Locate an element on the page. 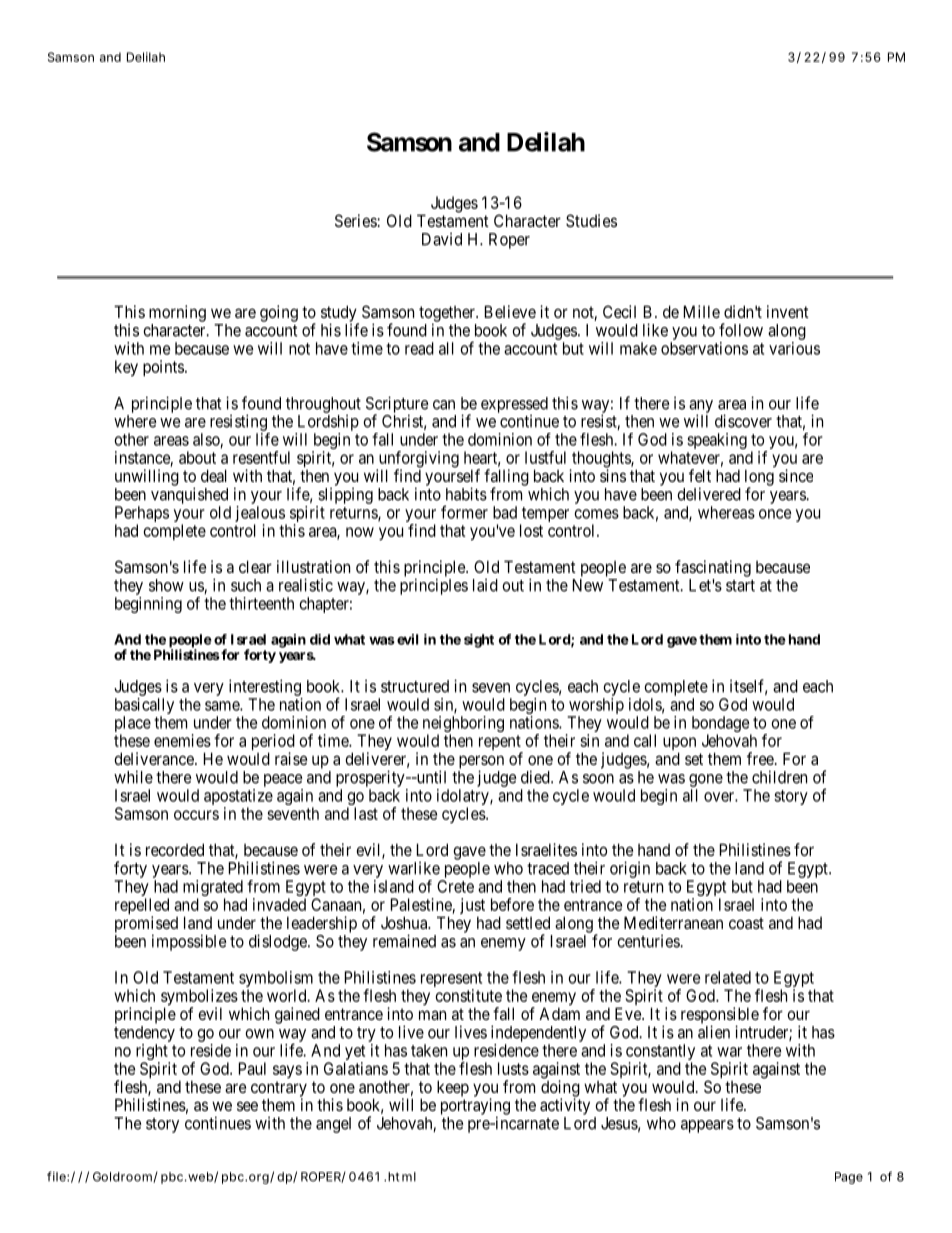 The image size is (952, 1233). see is located at coordinates (247, 1106).
